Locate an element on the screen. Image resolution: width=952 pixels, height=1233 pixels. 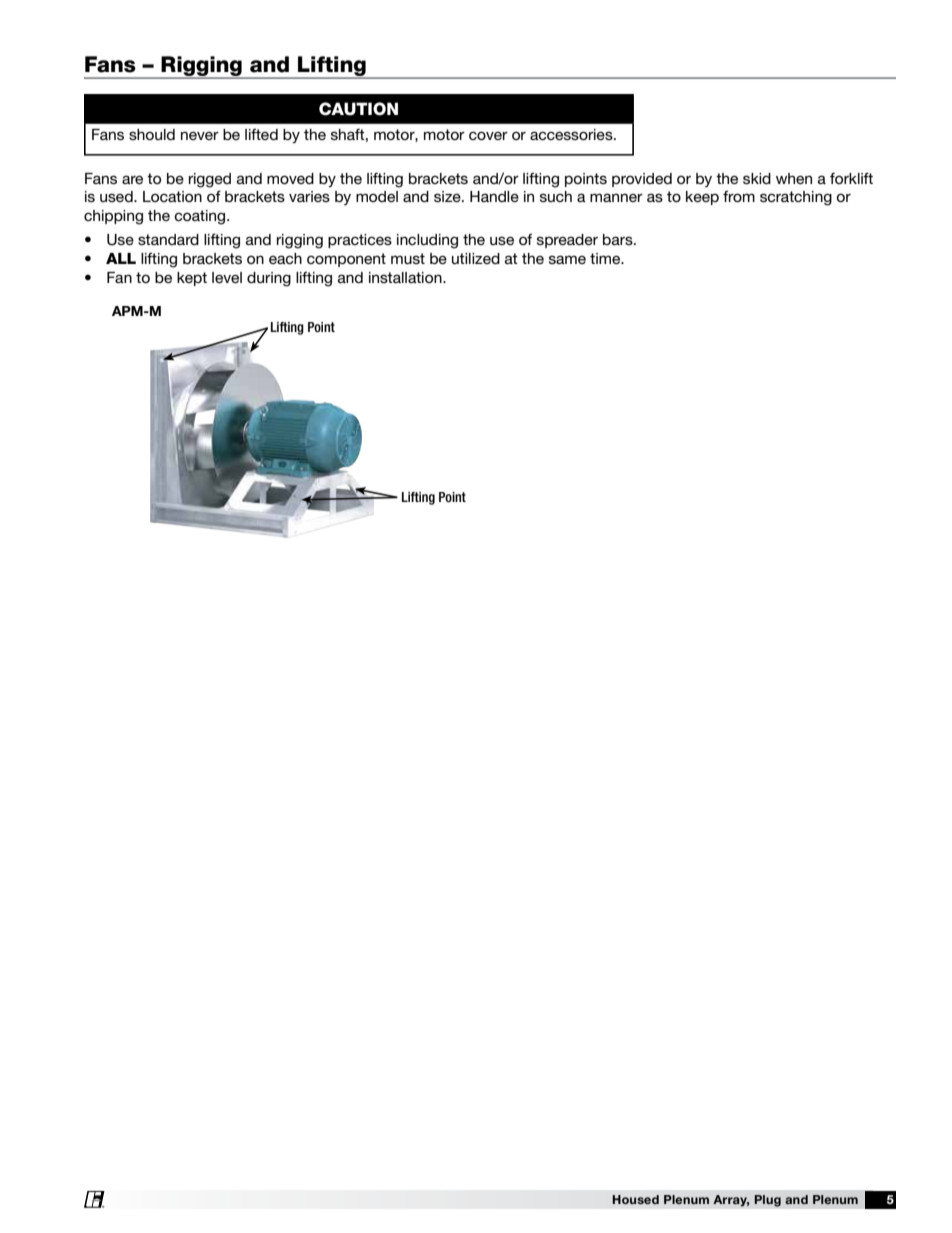
kept is located at coordinates (192, 279).
